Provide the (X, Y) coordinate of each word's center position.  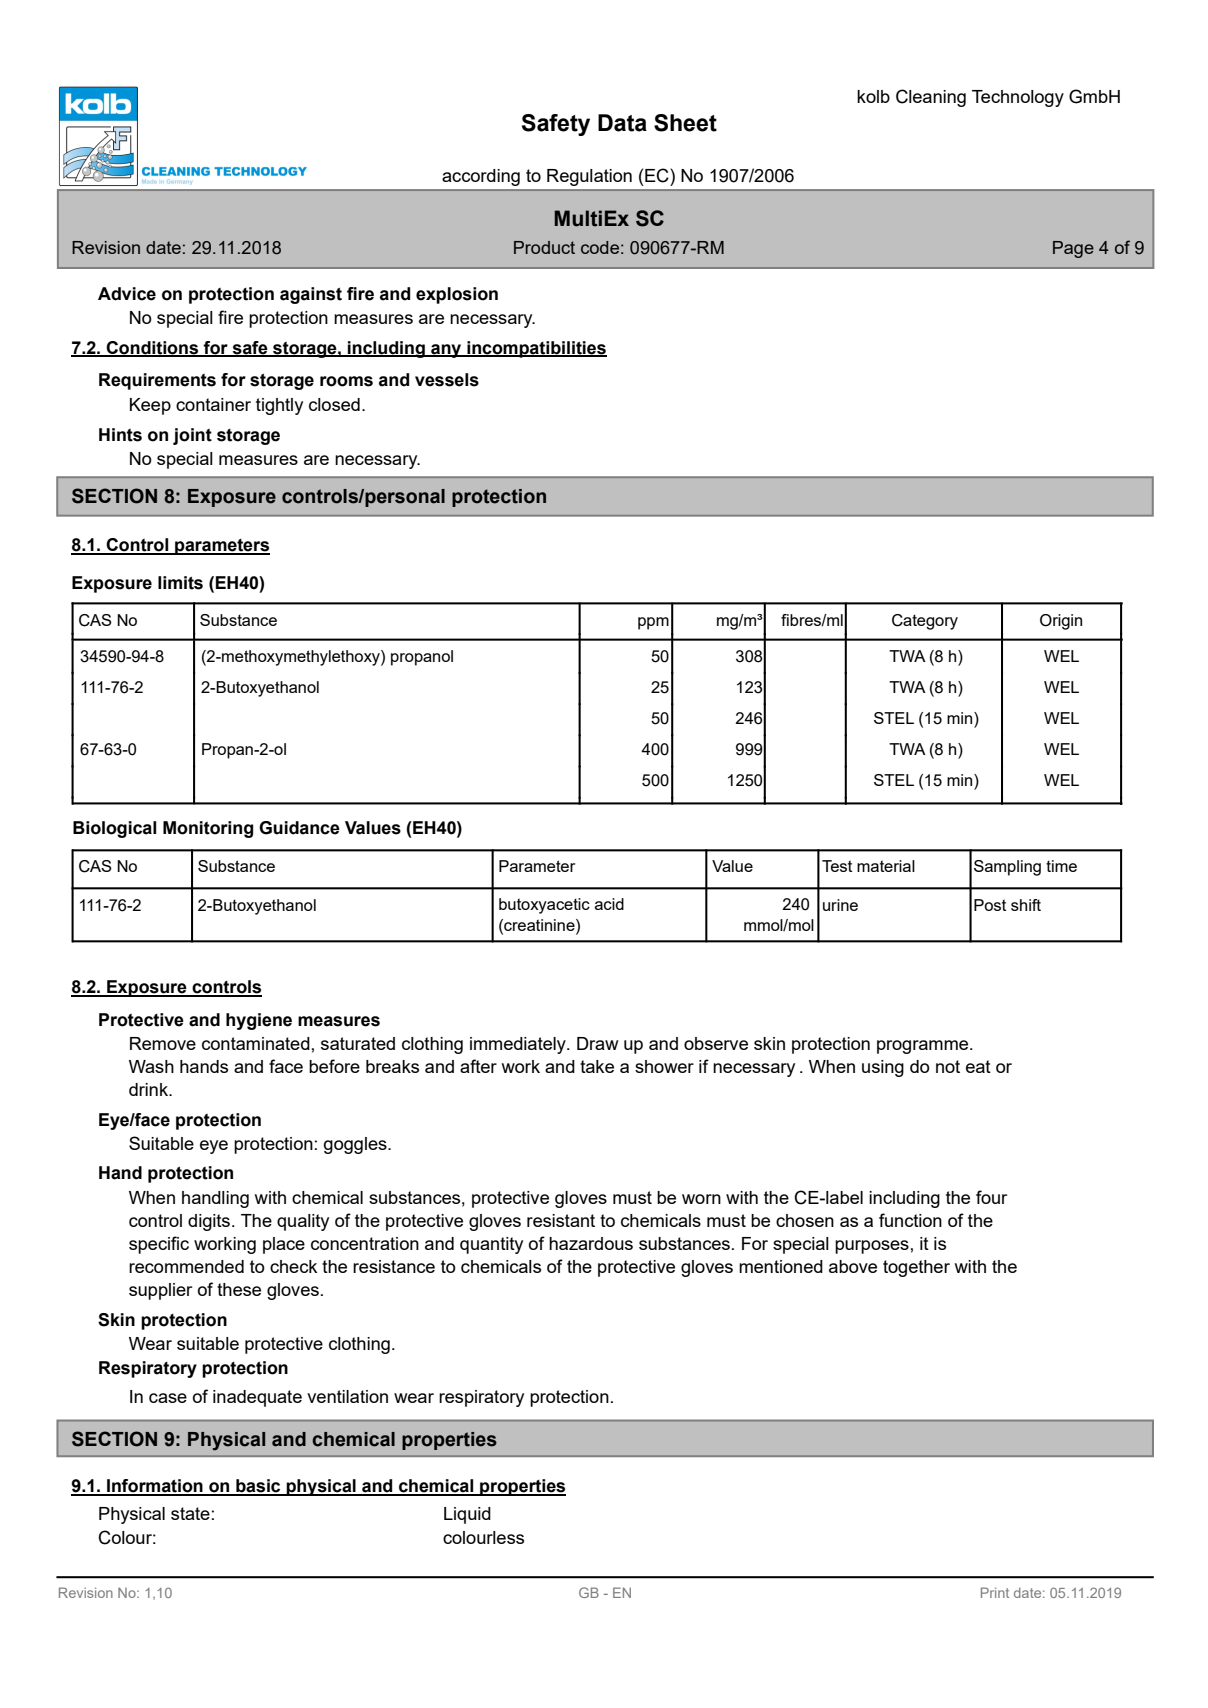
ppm (653, 623)
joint (192, 436)
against (311, 295)
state (190, 1513)
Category (925, 622)
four (991, 1197)
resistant (561, 1220)
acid (609, 904)
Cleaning (931, 98)
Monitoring (208, 829)
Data (622, 123)
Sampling (1007, 868)
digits (209, 1222)
